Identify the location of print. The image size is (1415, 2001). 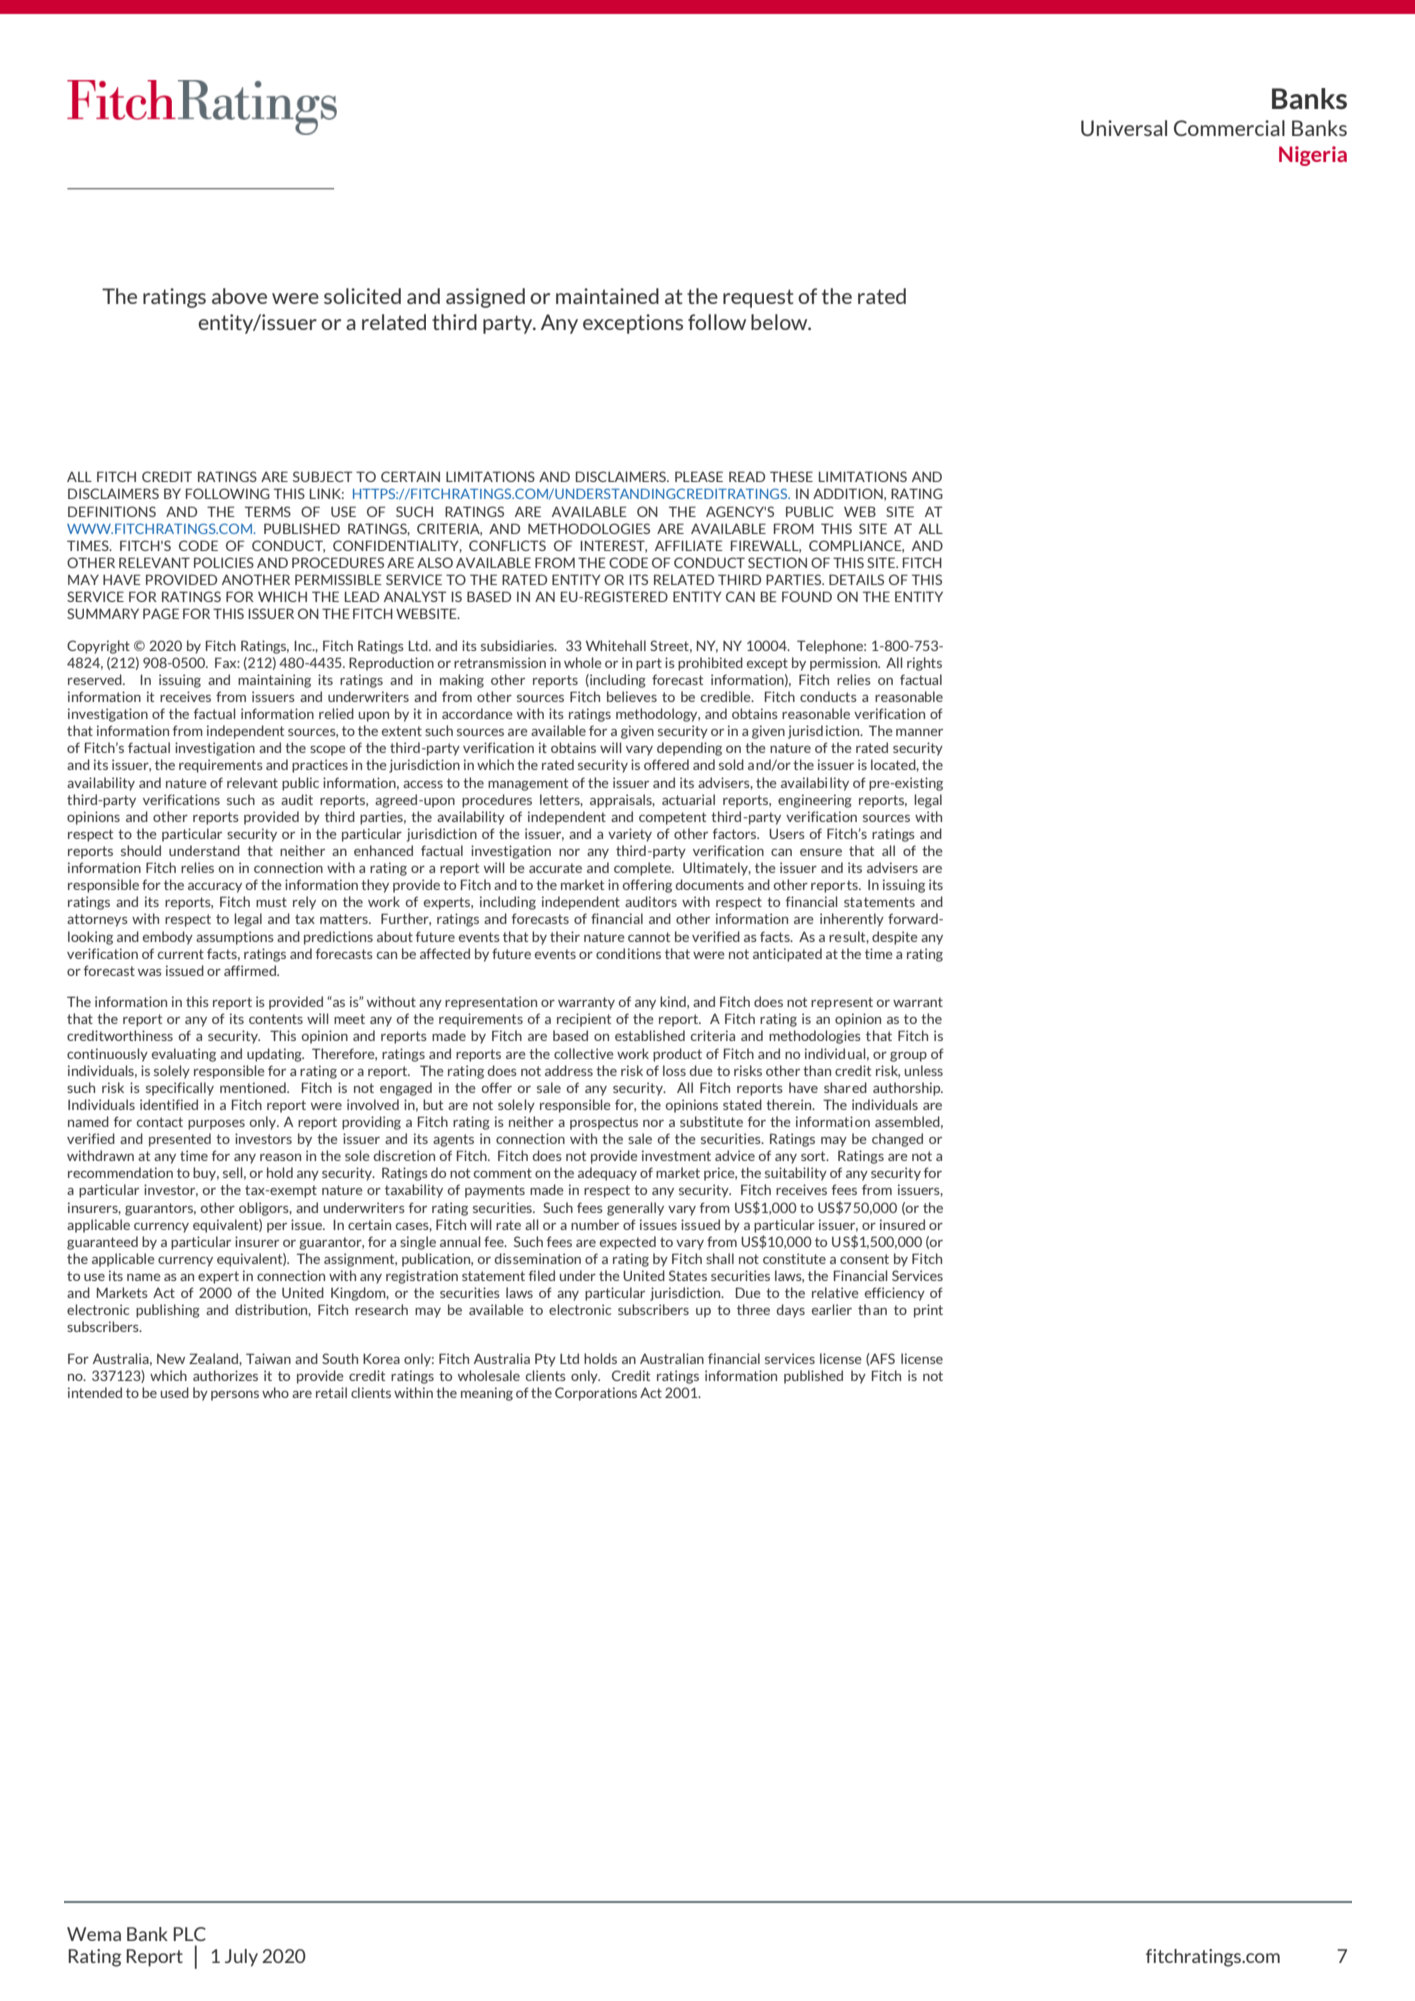
(928, 1311).
